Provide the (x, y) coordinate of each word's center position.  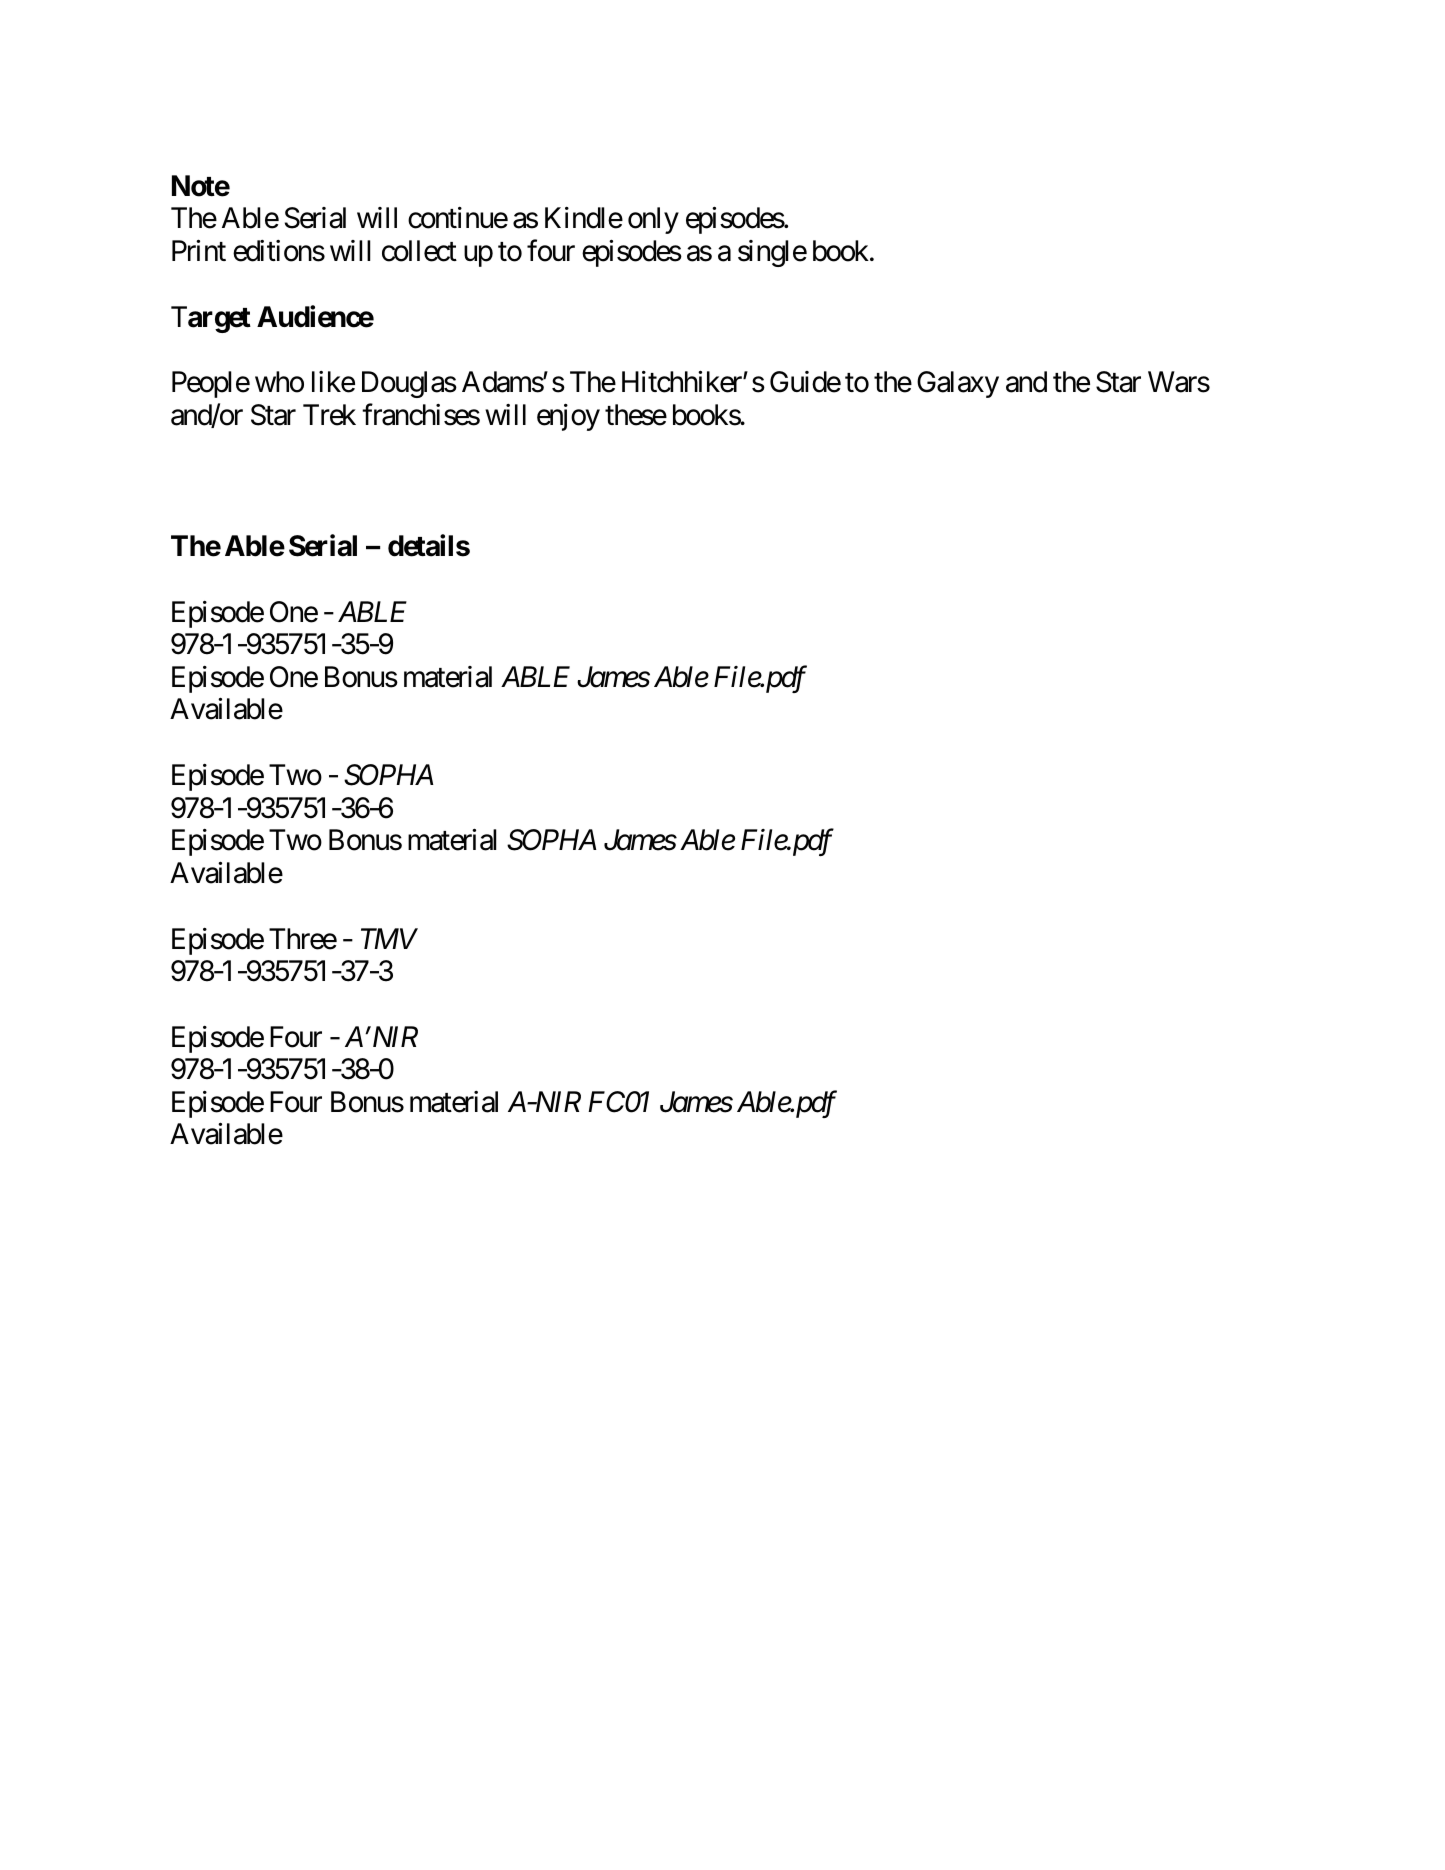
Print (199, 250)
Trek (329, 415)
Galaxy (958, 384)
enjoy (568, 417)
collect (419, 251)
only (653, 220)
